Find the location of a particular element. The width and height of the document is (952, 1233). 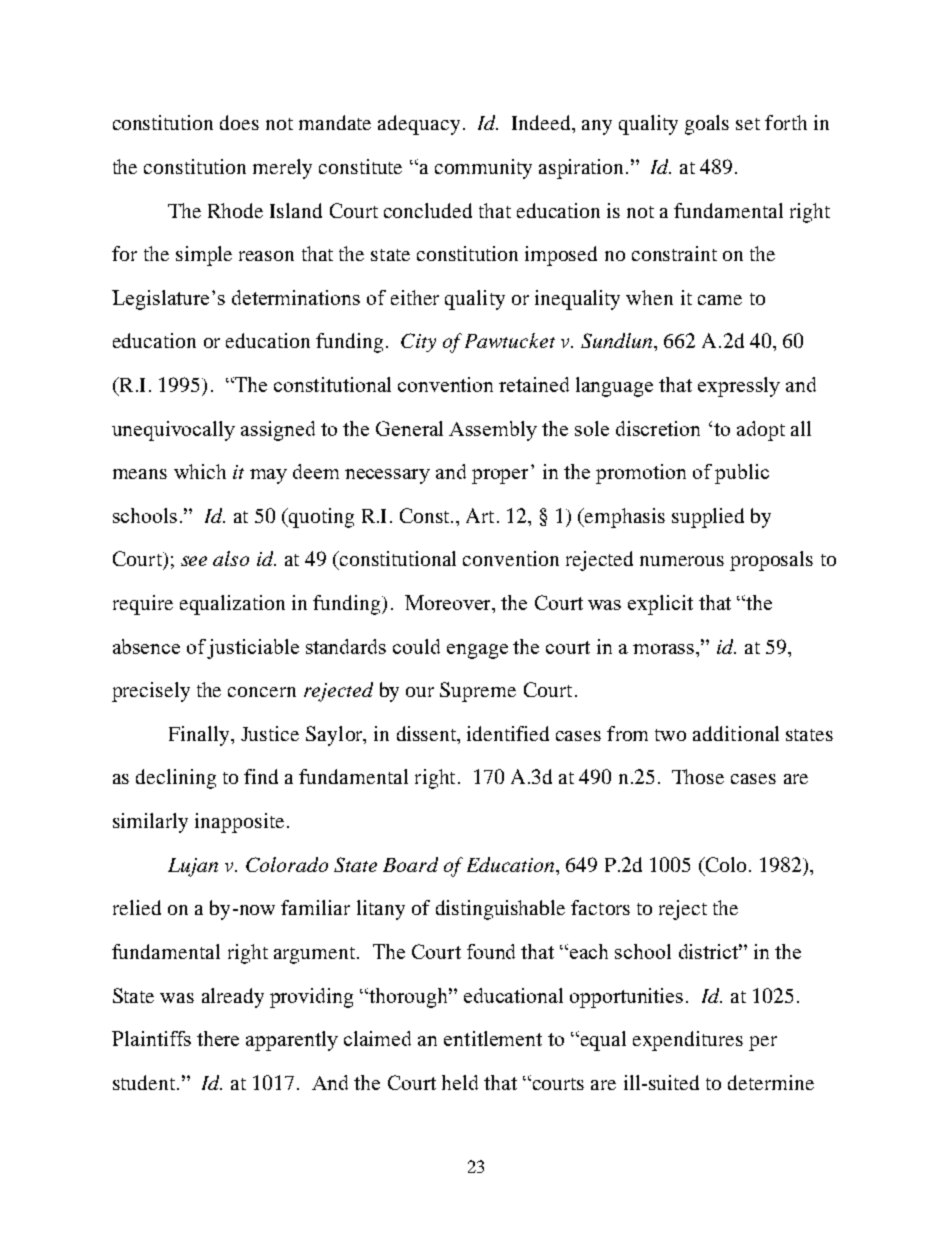

see is located at coordinates (194, 561).
